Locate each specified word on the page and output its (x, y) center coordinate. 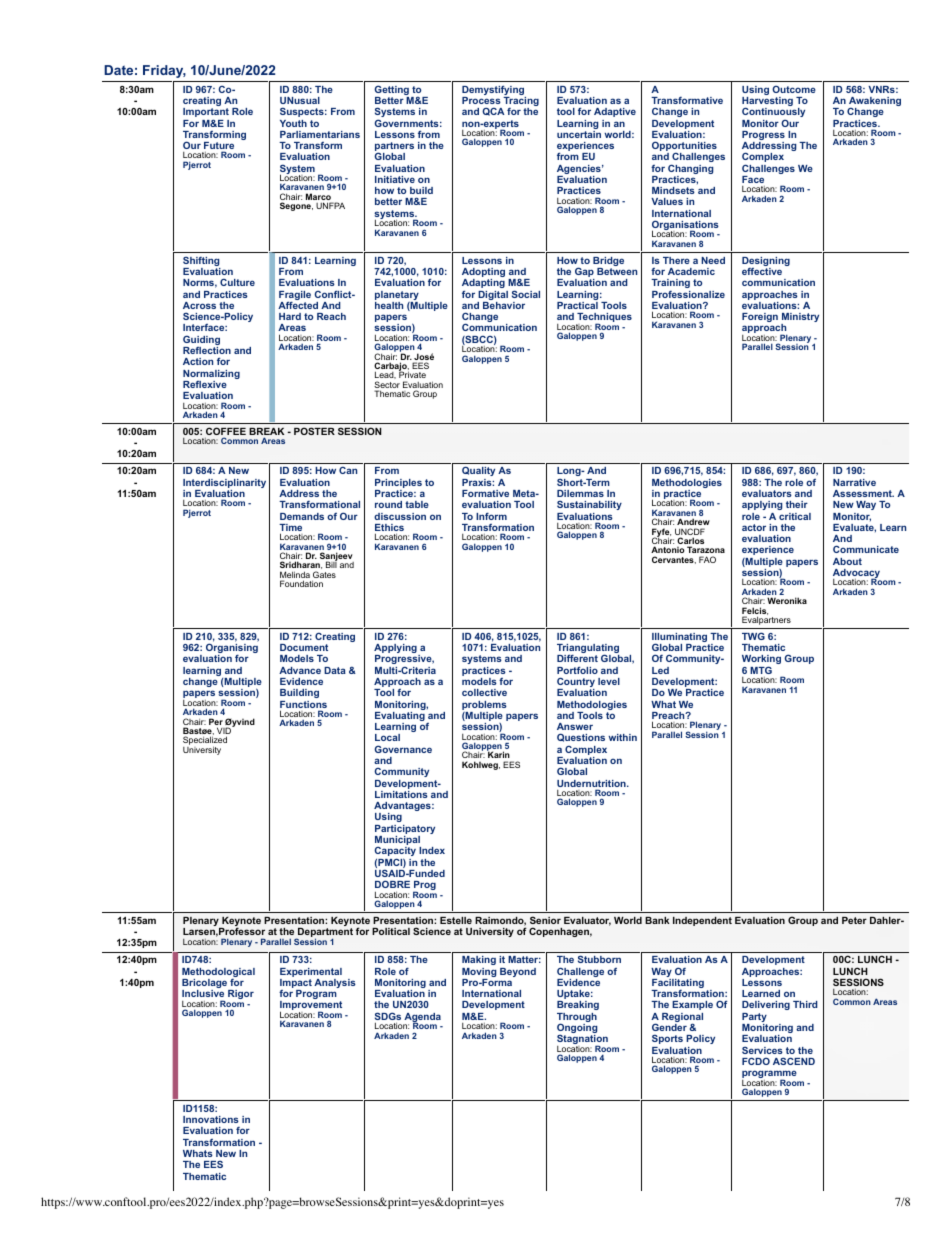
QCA (493, 111)
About (847, 561)
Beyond (518, 972)
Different (577, 658)
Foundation (301, 583)
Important (206, 114)
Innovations (211, 1119)
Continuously (773, 113)
